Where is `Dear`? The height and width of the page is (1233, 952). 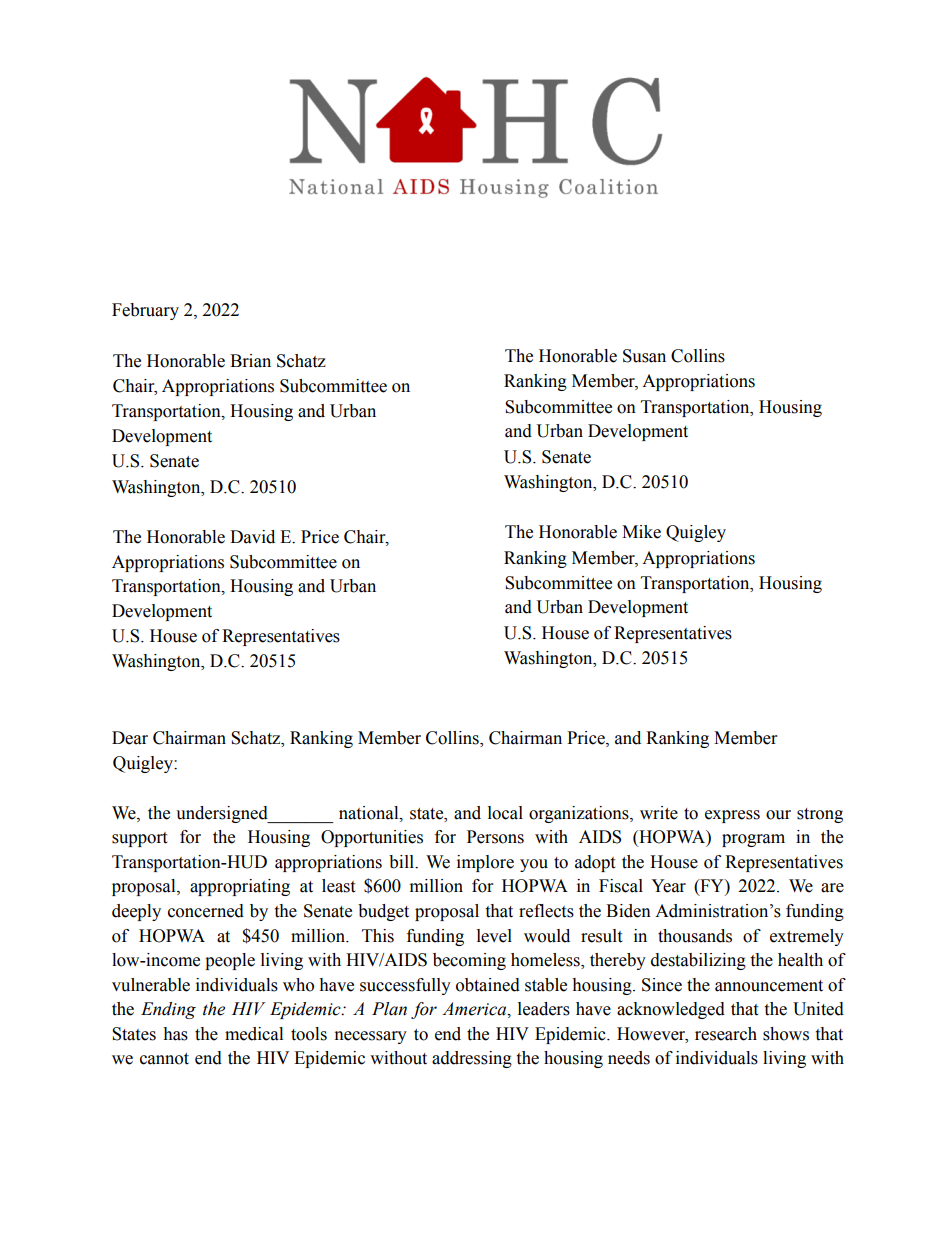 Dear is located at coordinates (130, 738).
